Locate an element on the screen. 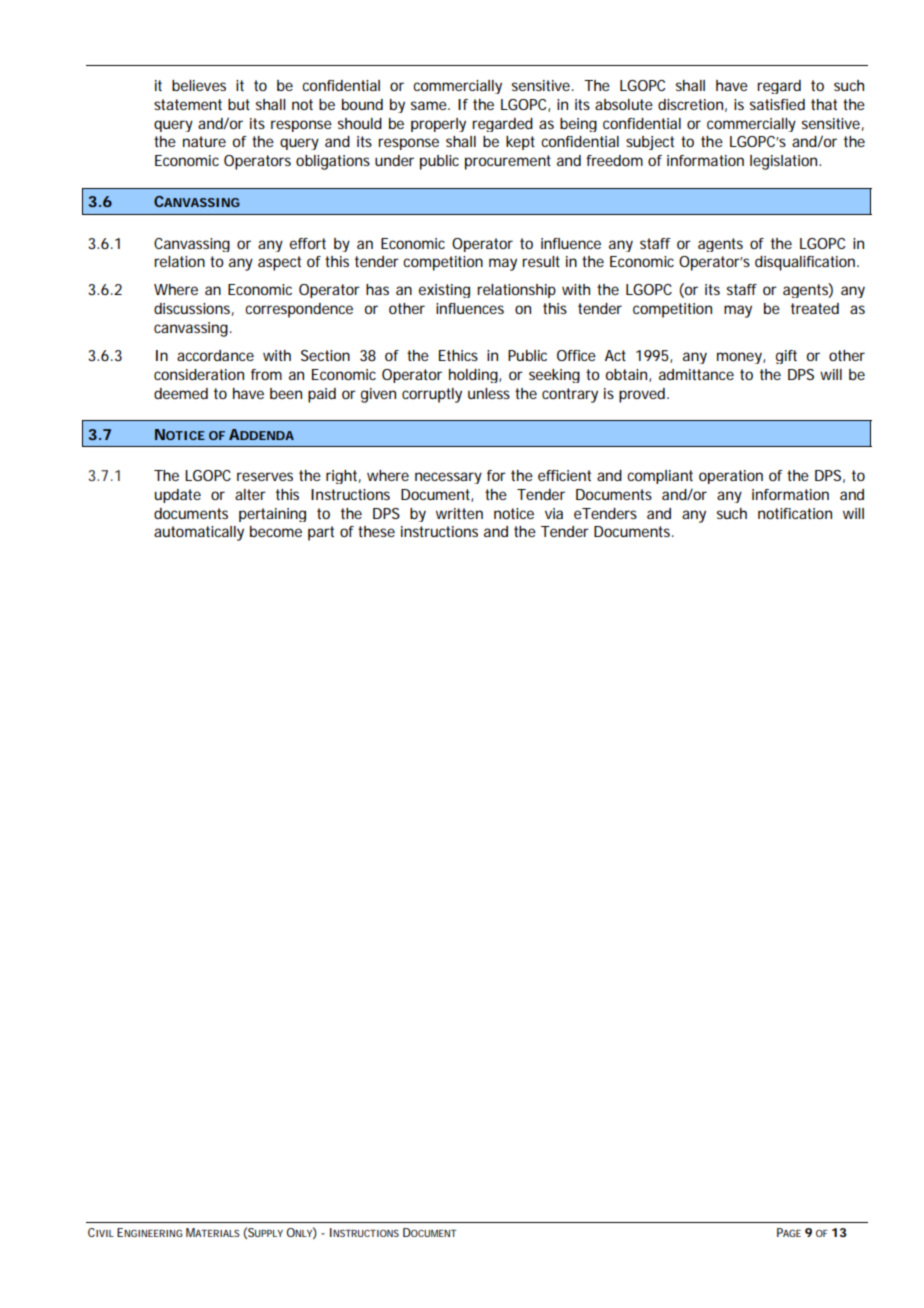 Image resolution: width=924 pixels, height=1308 pixels. pertaining is located at coordinates (272, 515).
